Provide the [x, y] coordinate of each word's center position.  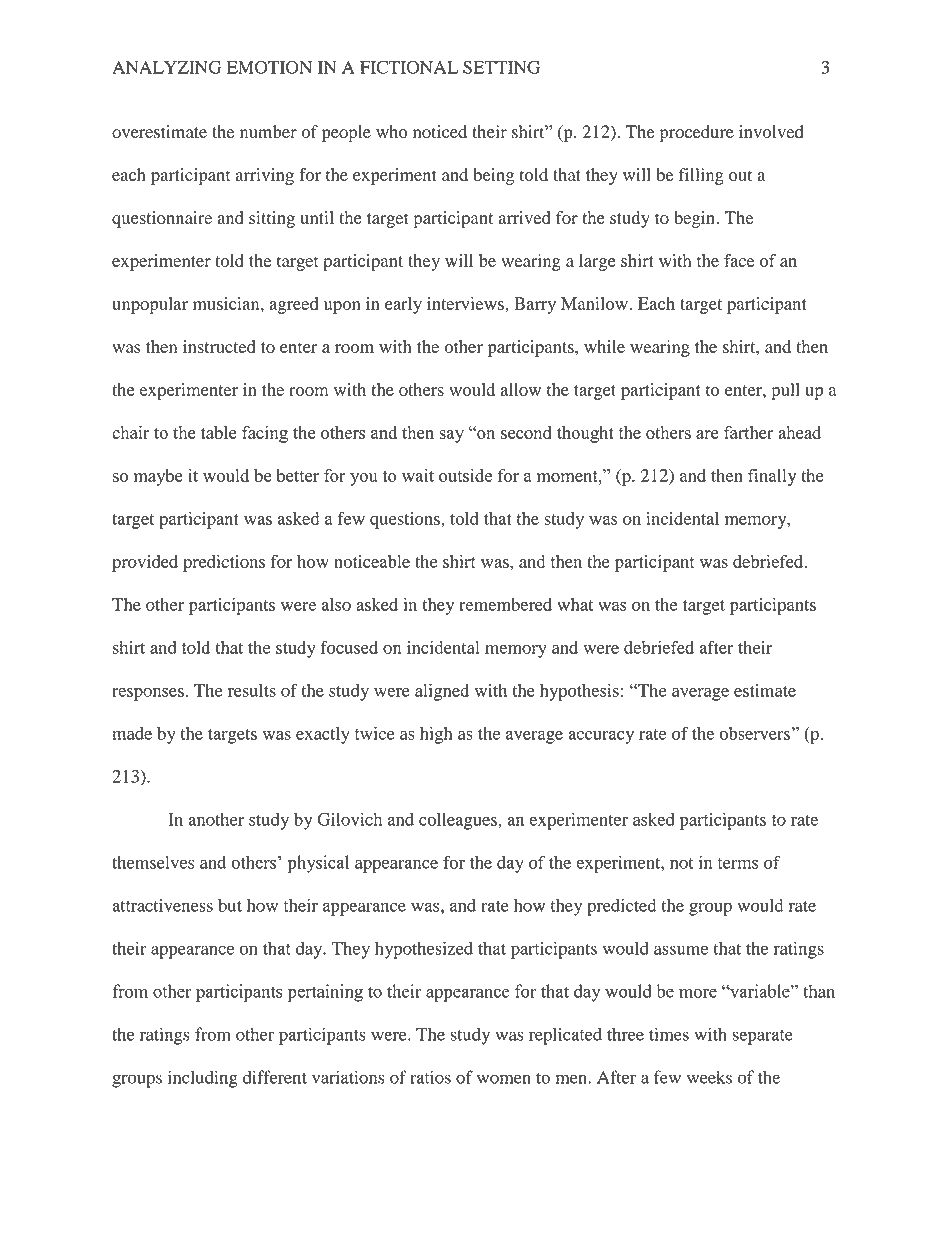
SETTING [501, 67]
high [436, 735]
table [218, 432]
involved [771, 131]
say [451, 436]
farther [749, 432]
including [203, 1079]
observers [755, 733]
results [252, 690]
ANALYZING [166, 67]
